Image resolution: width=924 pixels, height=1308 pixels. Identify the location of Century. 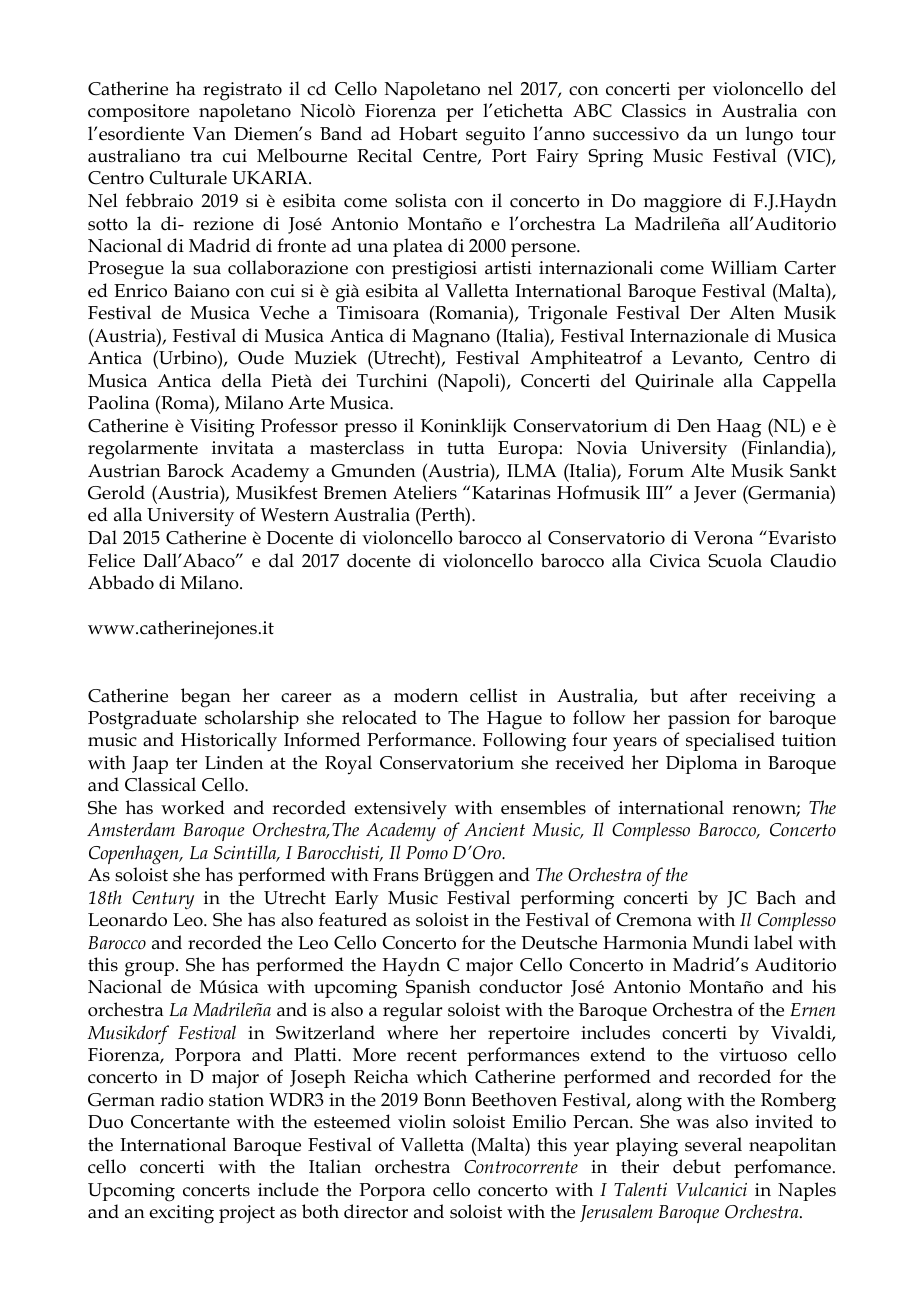
(163, 900).
